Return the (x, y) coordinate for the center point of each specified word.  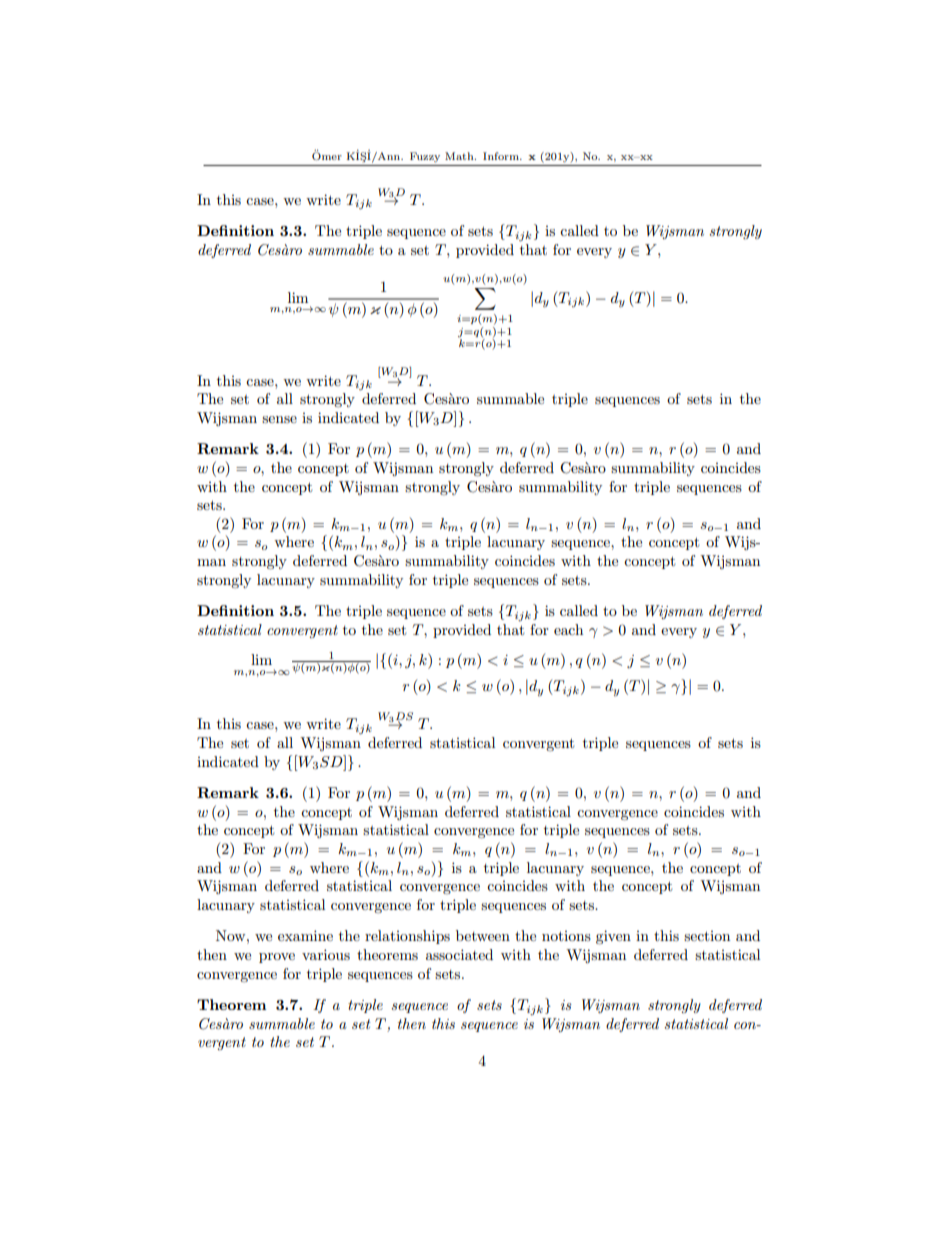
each (568, 629)
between (483, 935)
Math (460, 156)
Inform (502, 156)
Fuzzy (425, 157)
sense (279, 419)
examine (305, 935)
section (707, 936)
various (326, 954)
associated (459, 954)
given (613, 937)
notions (566, 936)
